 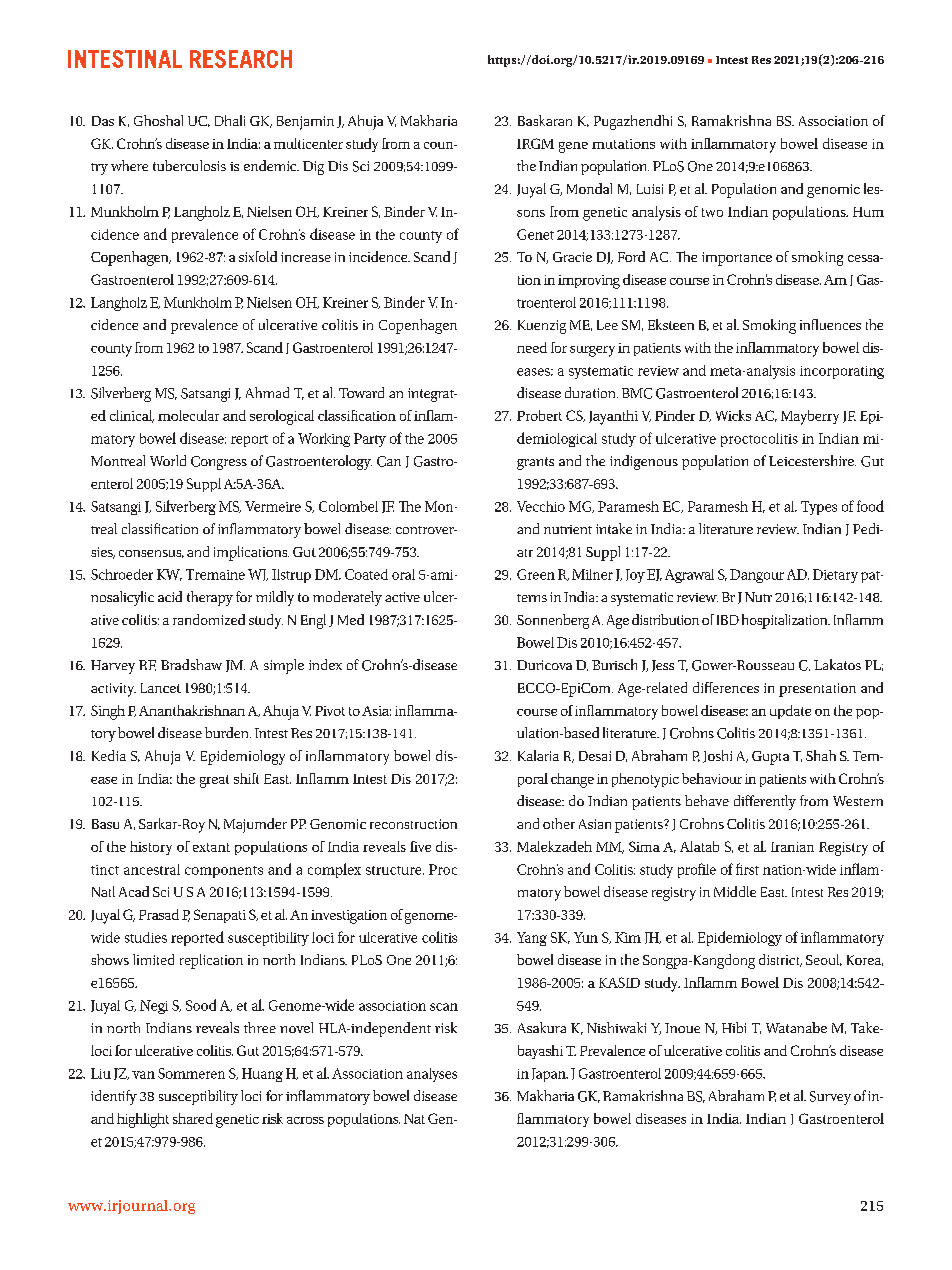 What do you see at coordinates (712, 212) in the page?
I see `two` at bounding box center [712, 212].
